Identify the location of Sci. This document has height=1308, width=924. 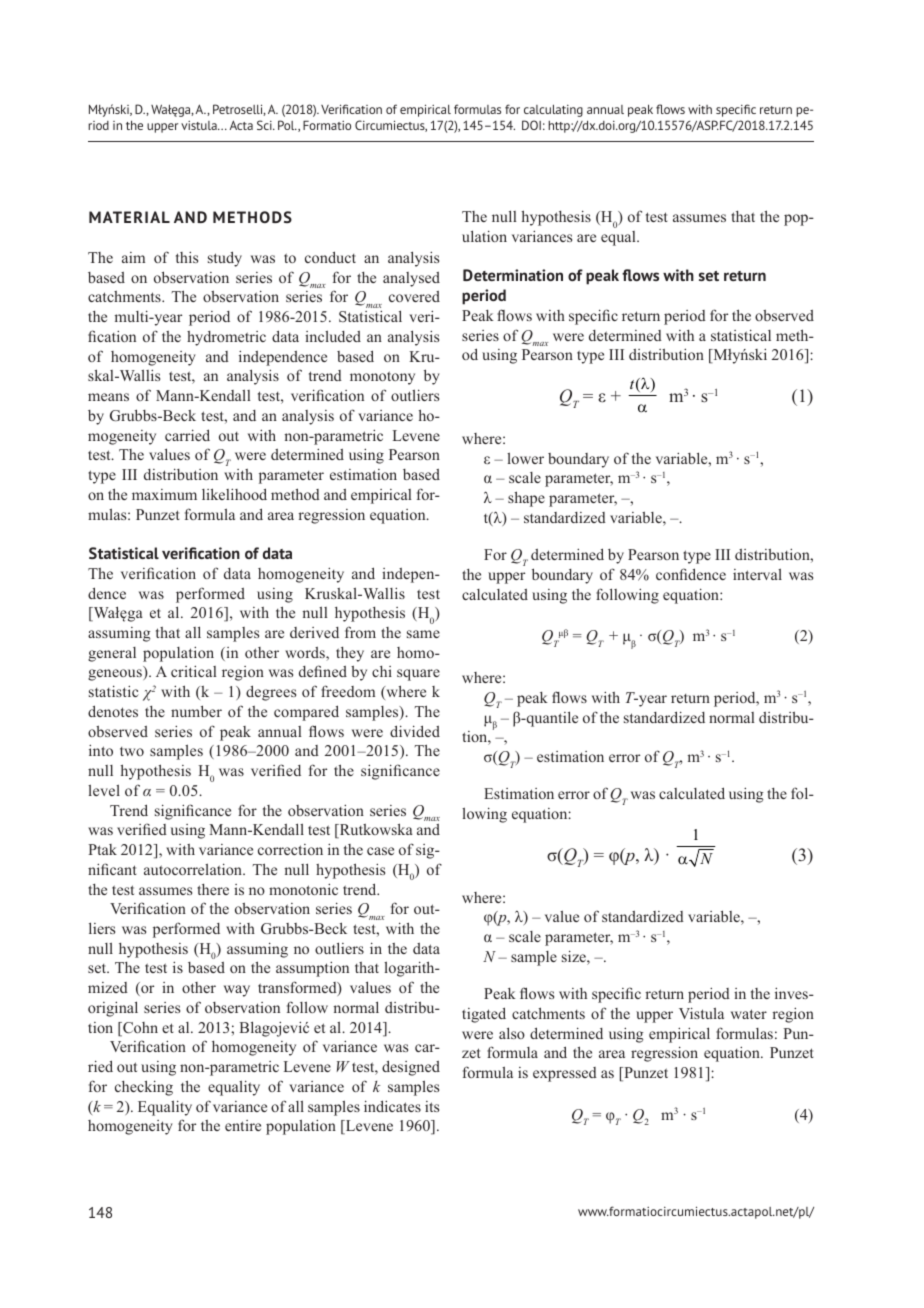
(265, 125).
